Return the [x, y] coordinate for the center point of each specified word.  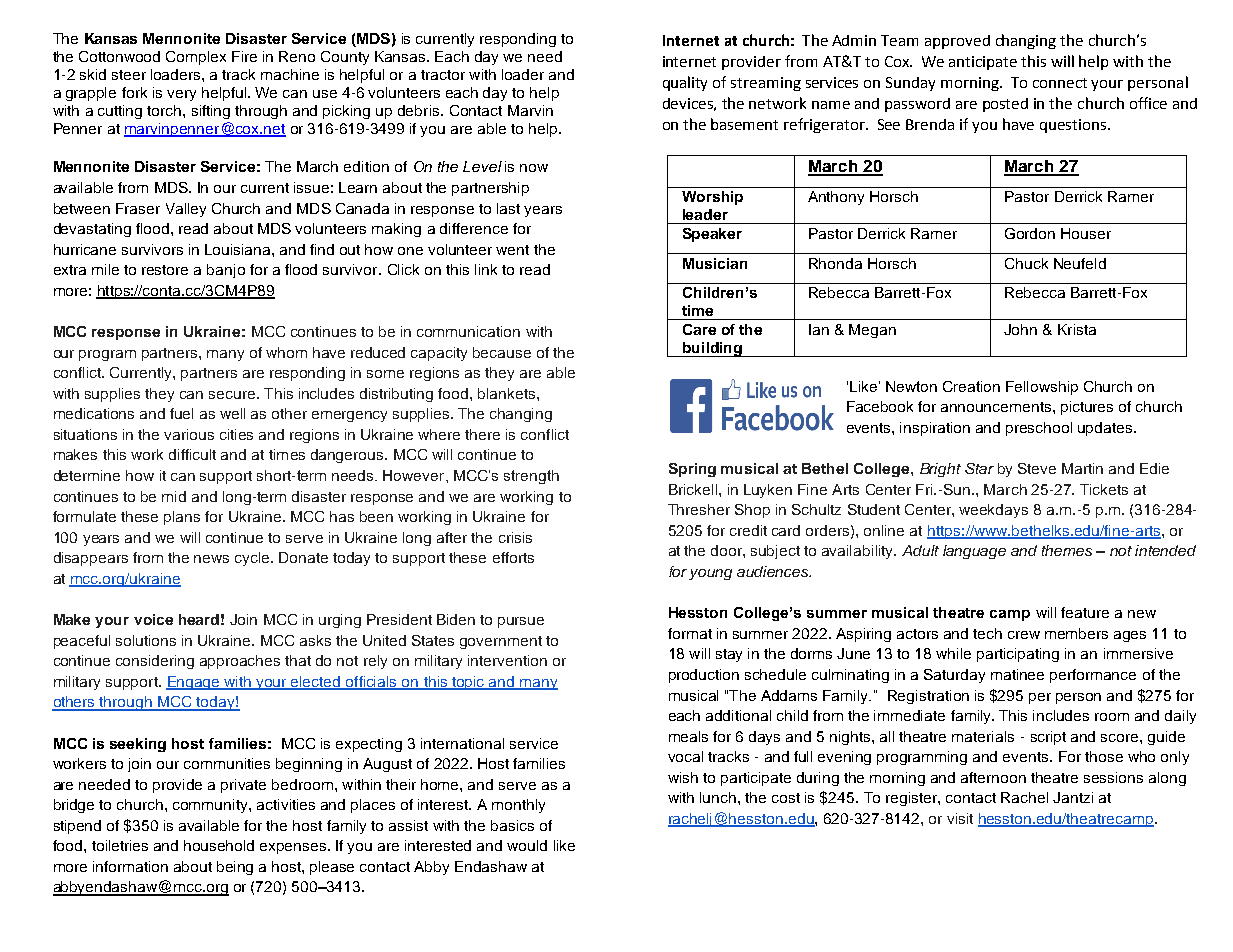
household [219, 845]
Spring [692, 470]
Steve [1037, 468]
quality [685, 83]
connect [1060, 83]
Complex [196, 58]
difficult [192, 454]
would [527, 845]
